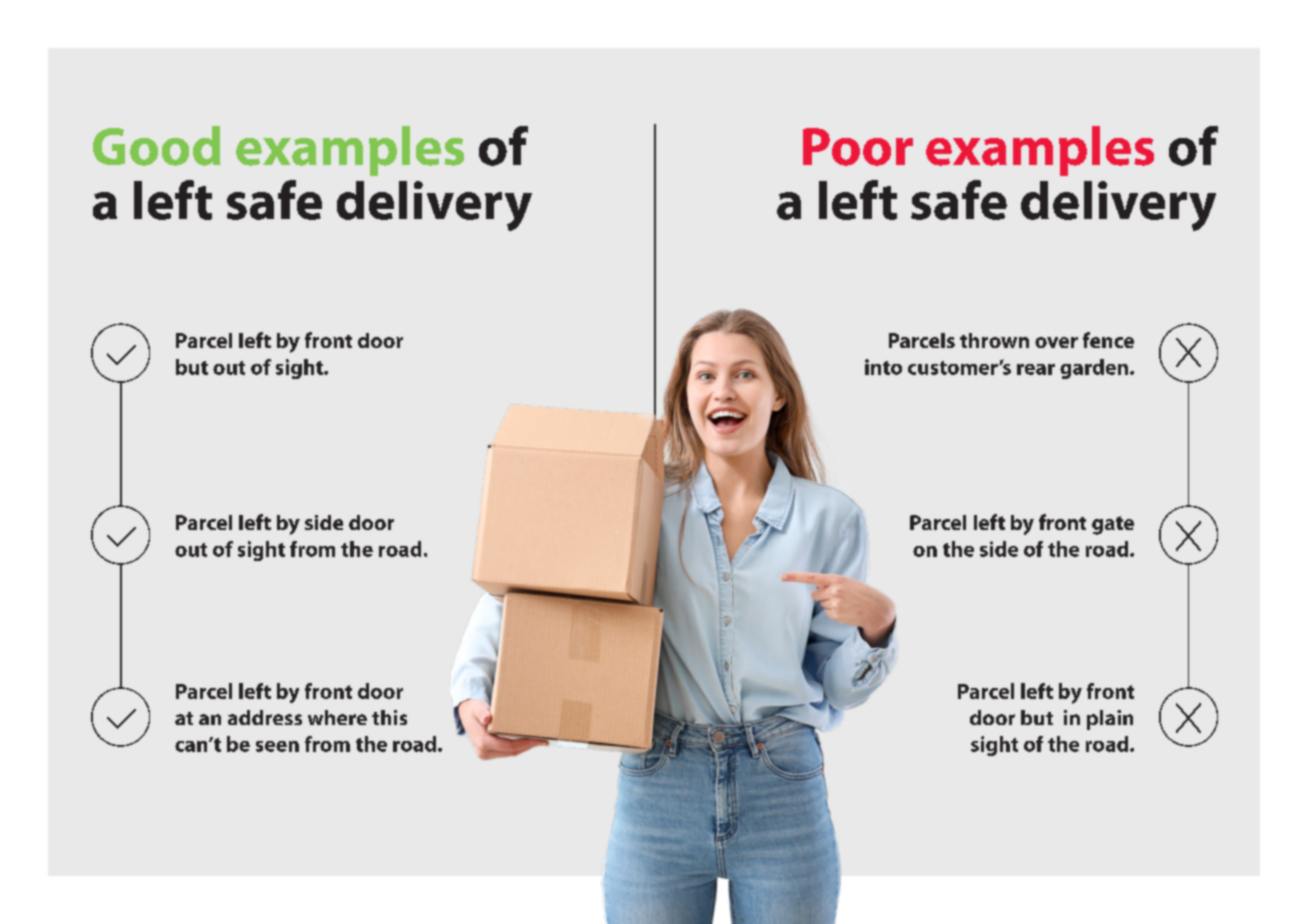 The height and width of the screenshot is (924, 1308). What do you see at coordinates (1110, 720) in the screenshot?
I see `plain` at bounding box center [1110, 720].
